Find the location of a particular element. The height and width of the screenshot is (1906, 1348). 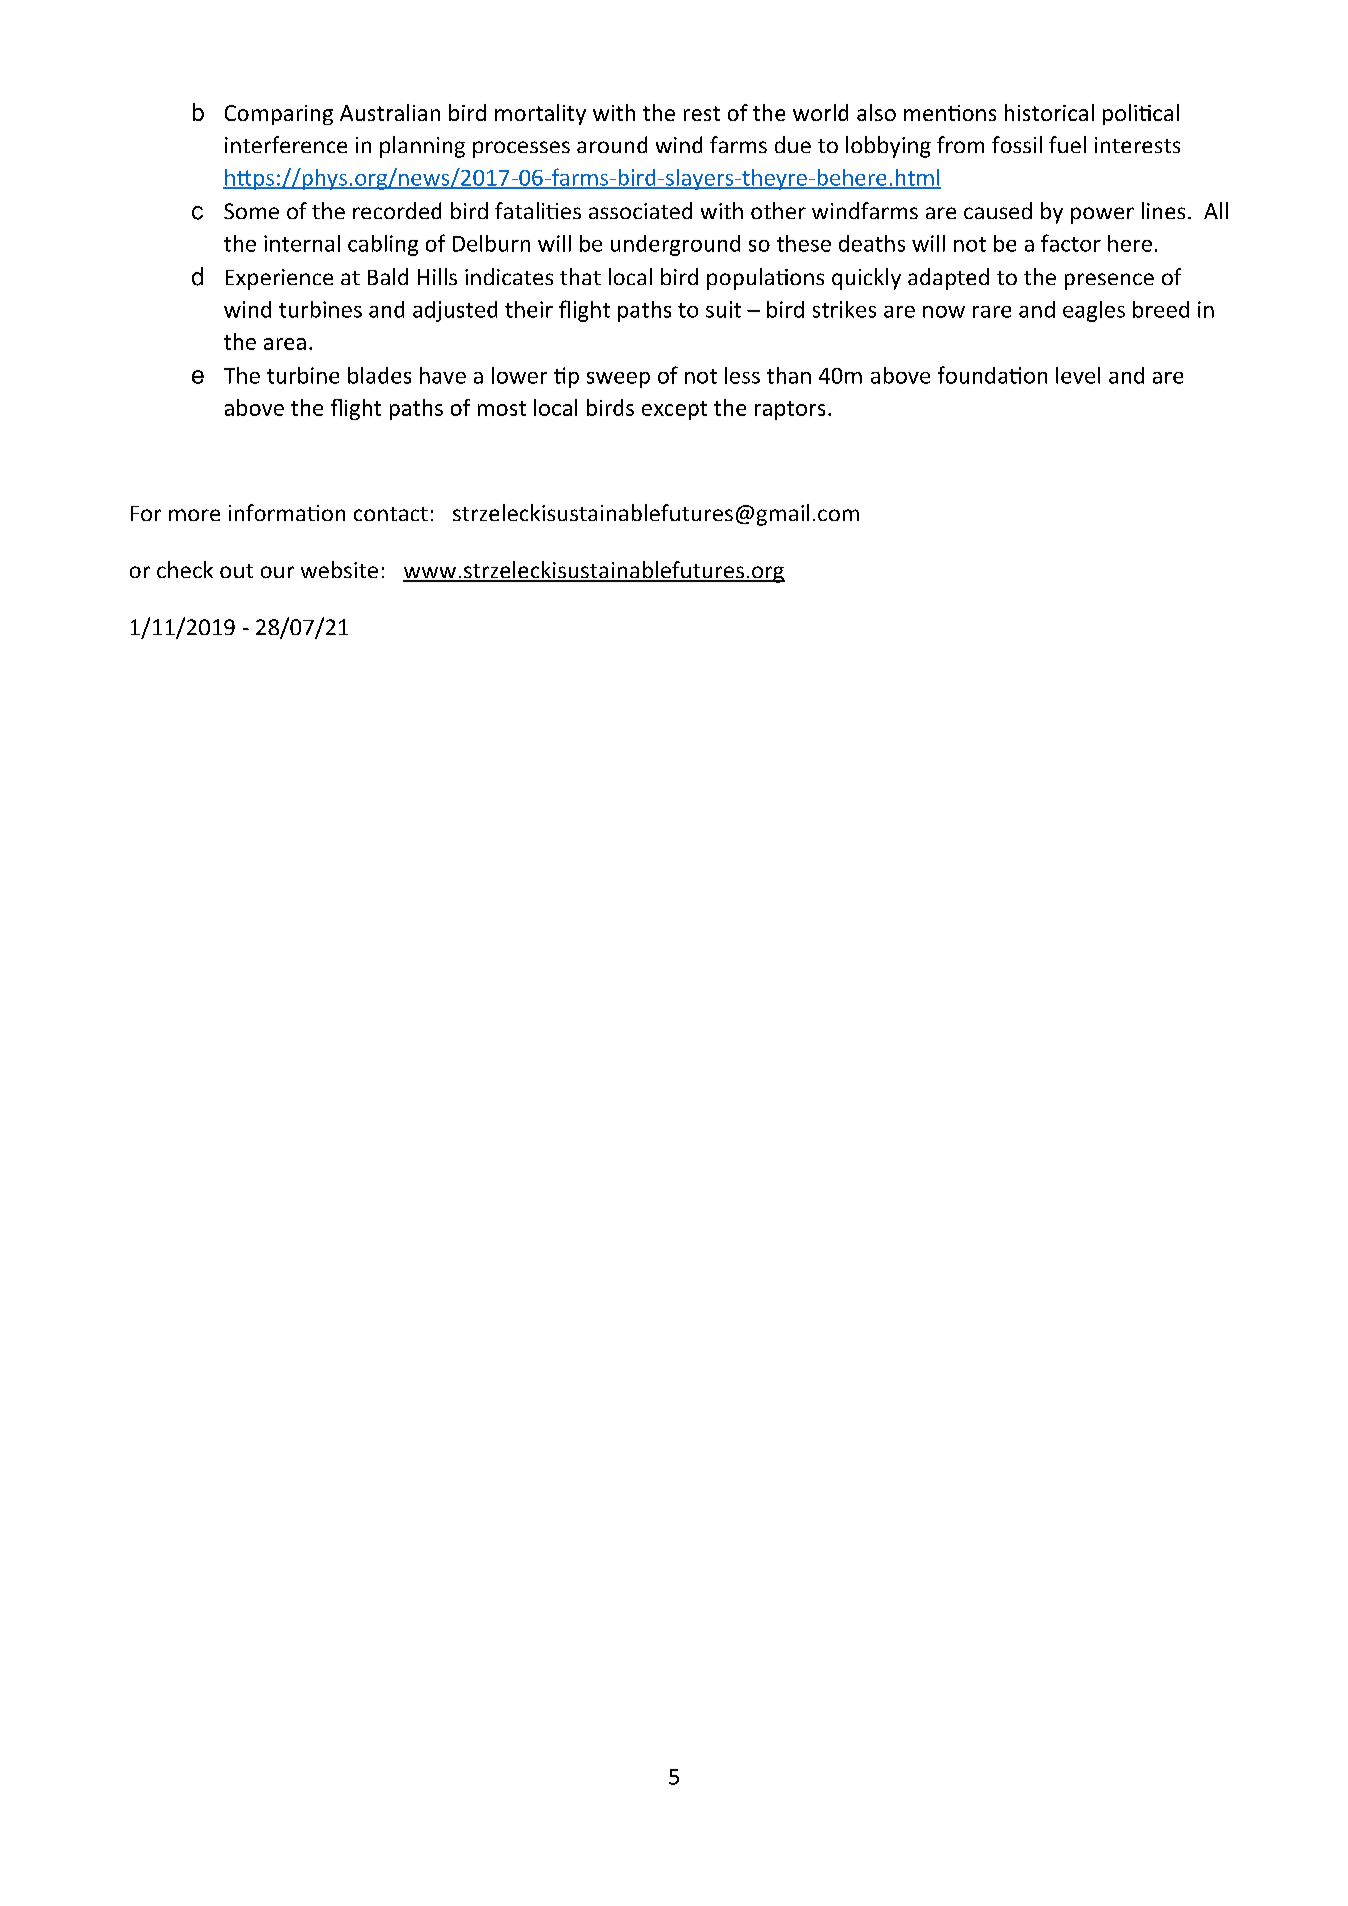

contact is located at coordinates (391, 514).
